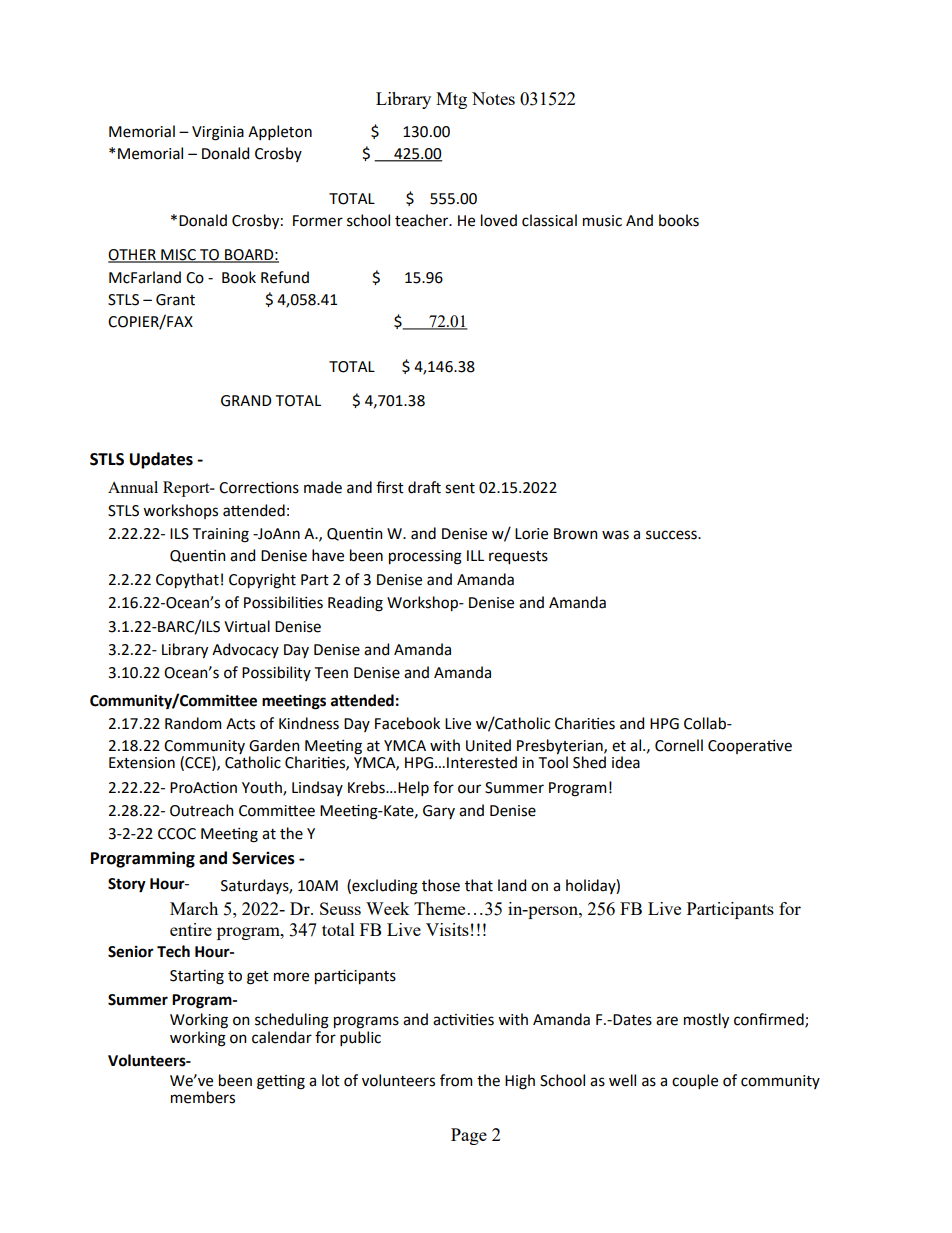  I want to click on Brown, so click(576, 534).
